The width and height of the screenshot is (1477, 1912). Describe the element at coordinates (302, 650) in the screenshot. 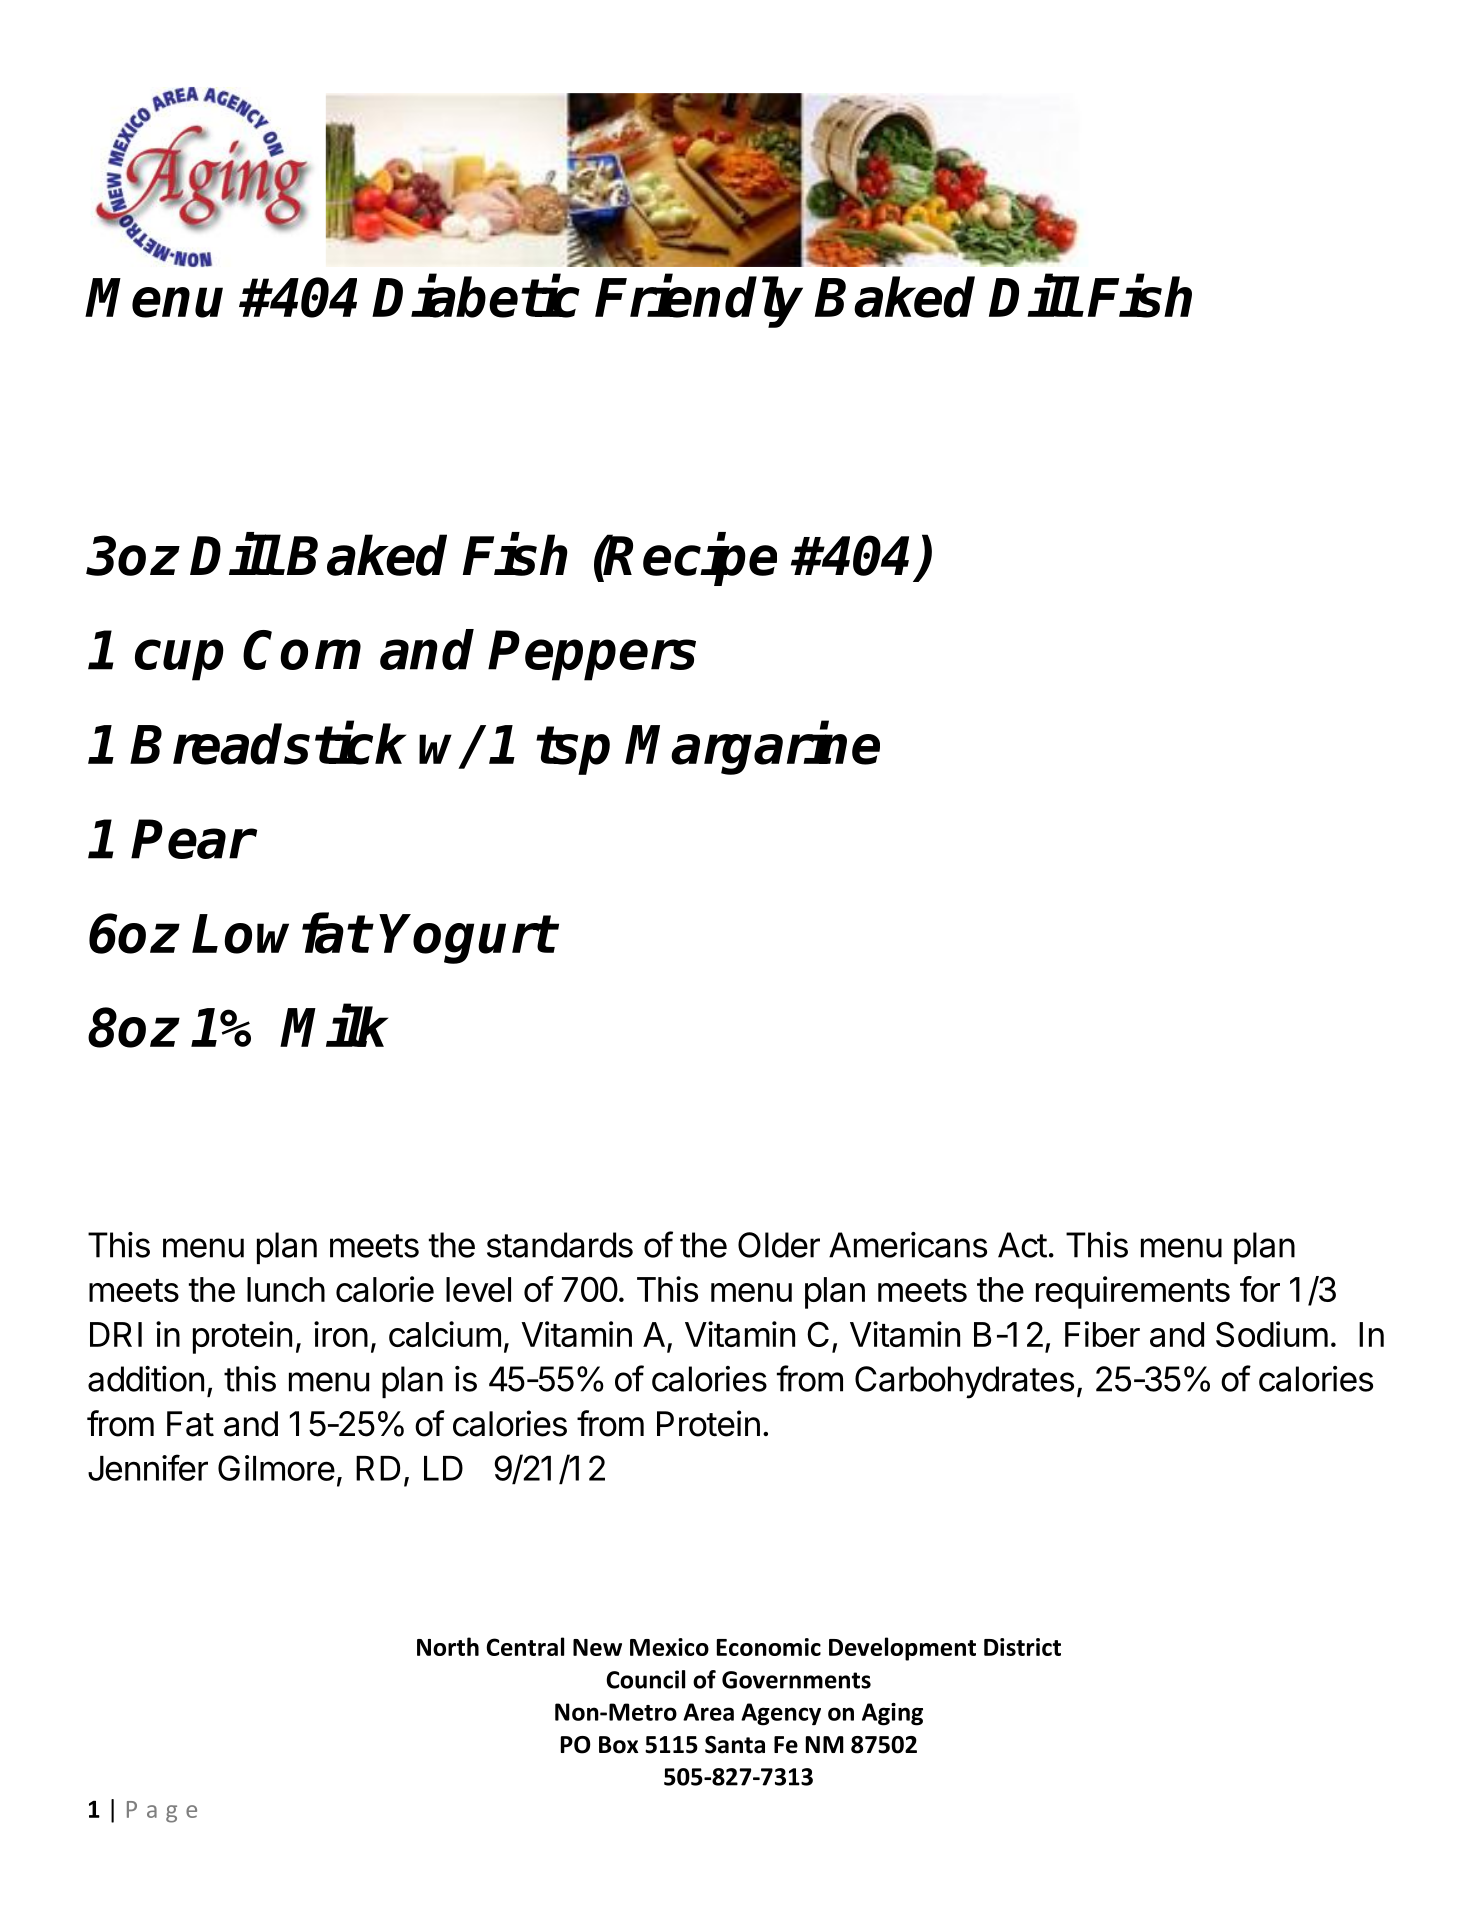

I see `Corn` at that location.
